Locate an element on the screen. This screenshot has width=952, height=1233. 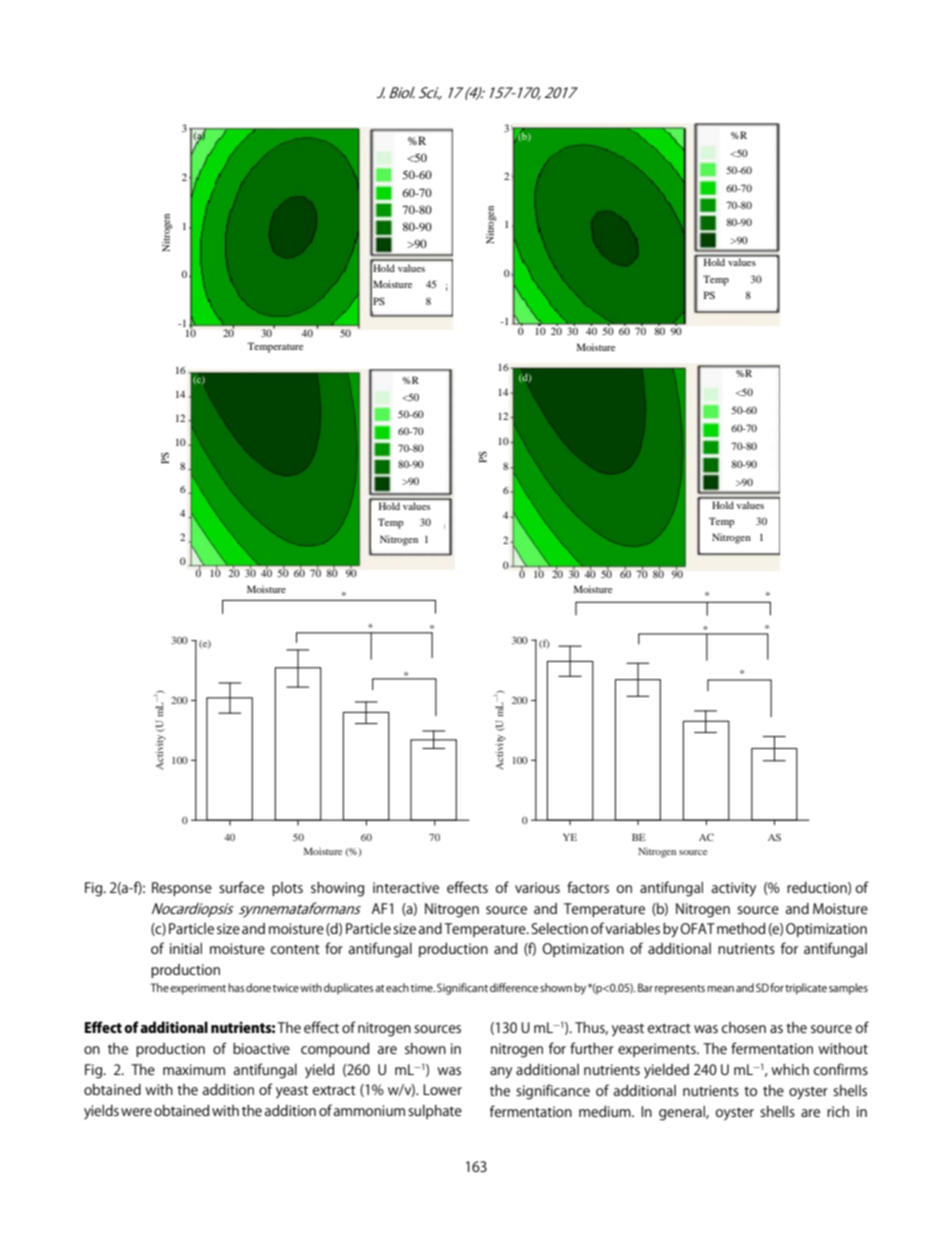
mean is located at coordinates (720, 989).
